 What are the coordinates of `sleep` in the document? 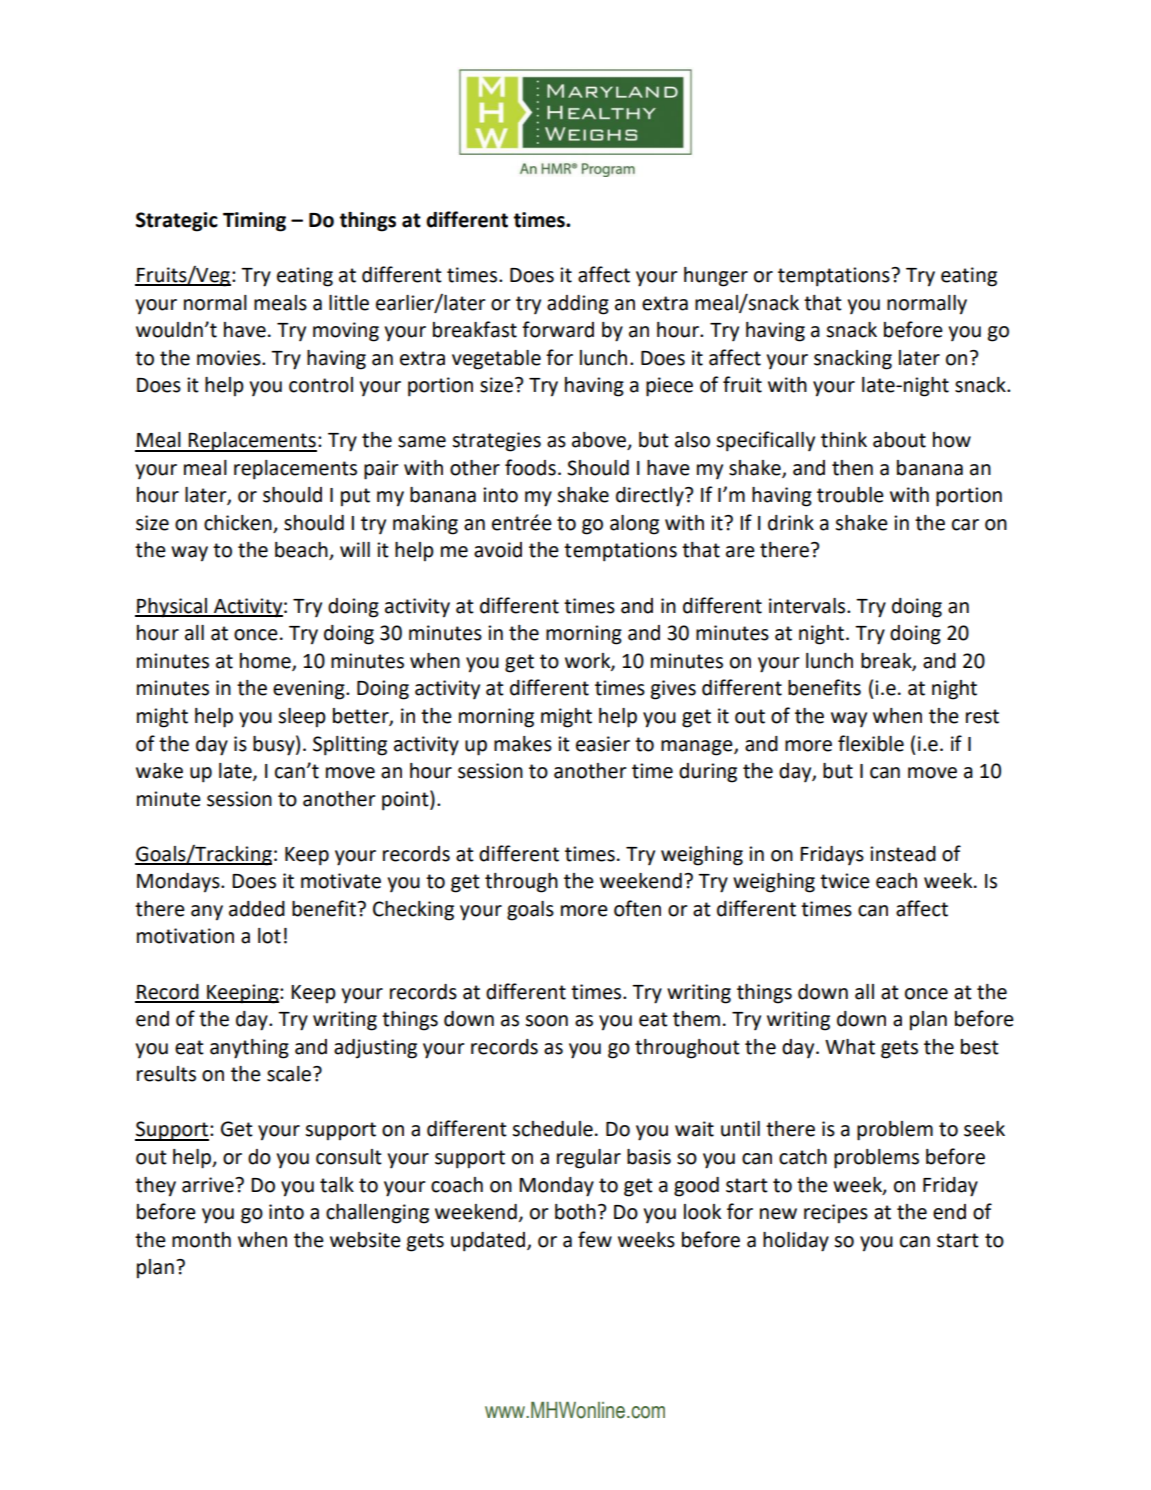 It's located at (302, 718).
